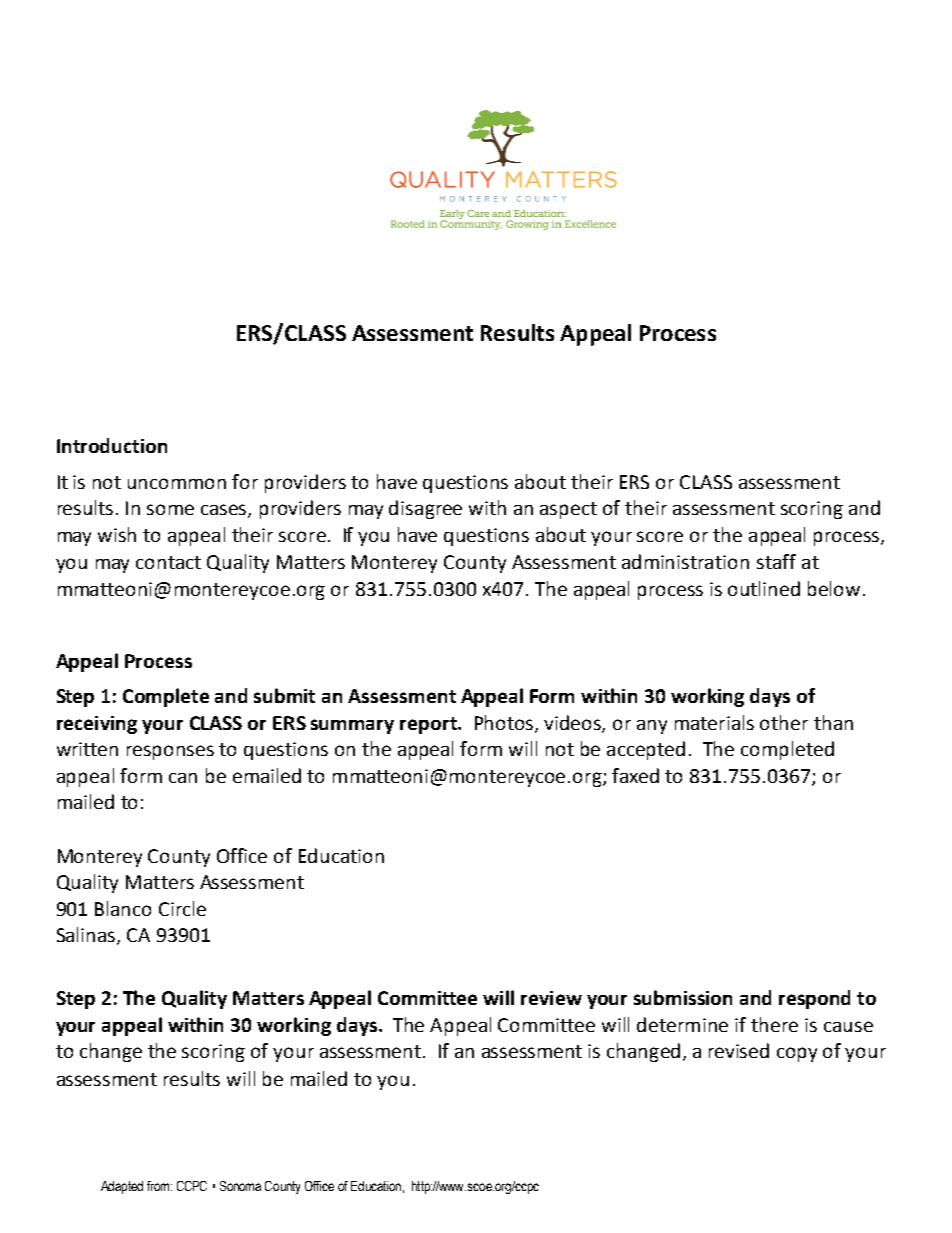 The height and width of the page is (1233, 952). I want to click on staff, so click(776, 561).
